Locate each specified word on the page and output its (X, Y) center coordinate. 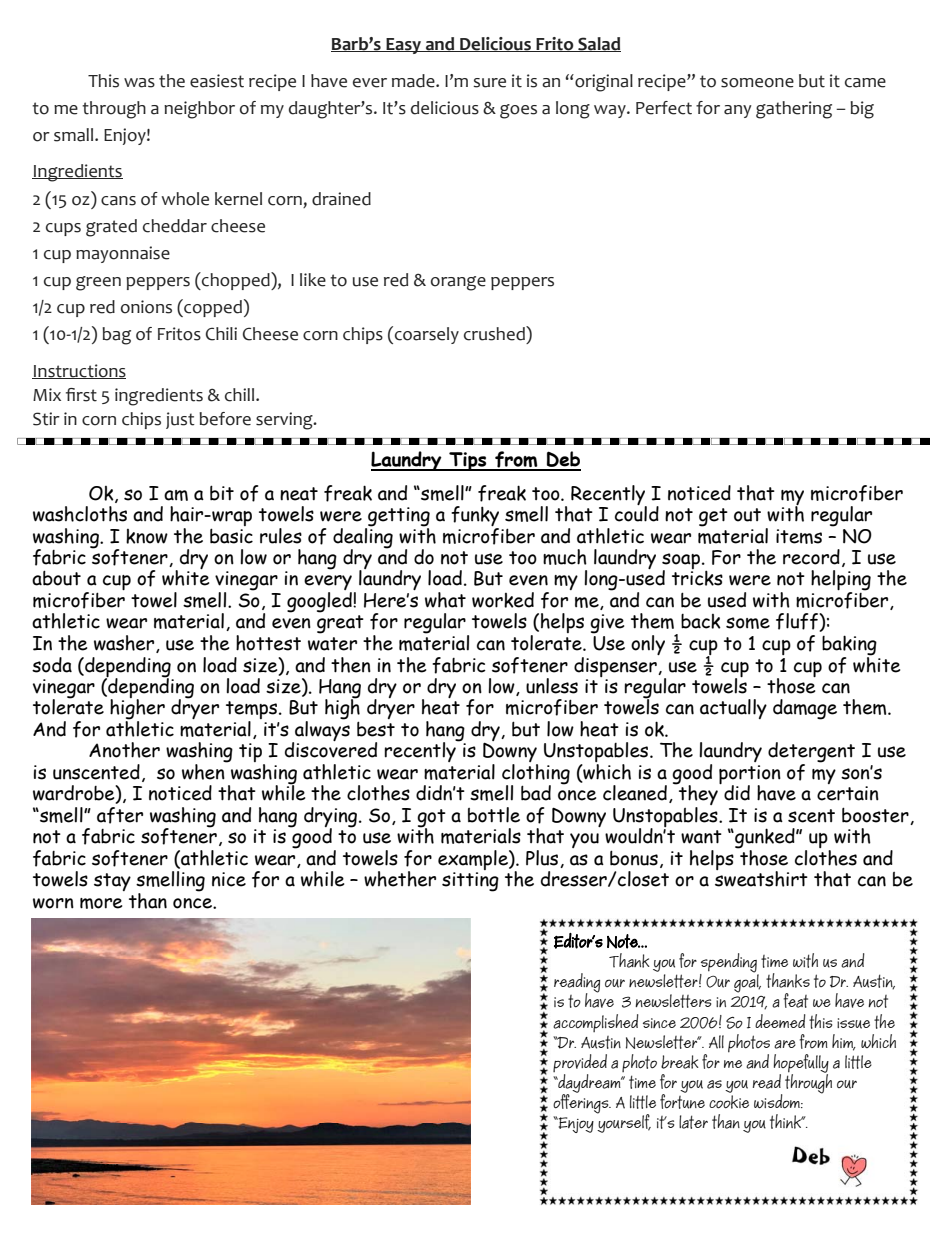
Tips (468, 461)
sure (489, 83)
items (799, 536)
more (101, 903)
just (180, 420)
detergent (811, 753)
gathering (794, 110)
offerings (582, 1103)
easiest (217, 81)
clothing (536, 775)
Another (124, 750)
